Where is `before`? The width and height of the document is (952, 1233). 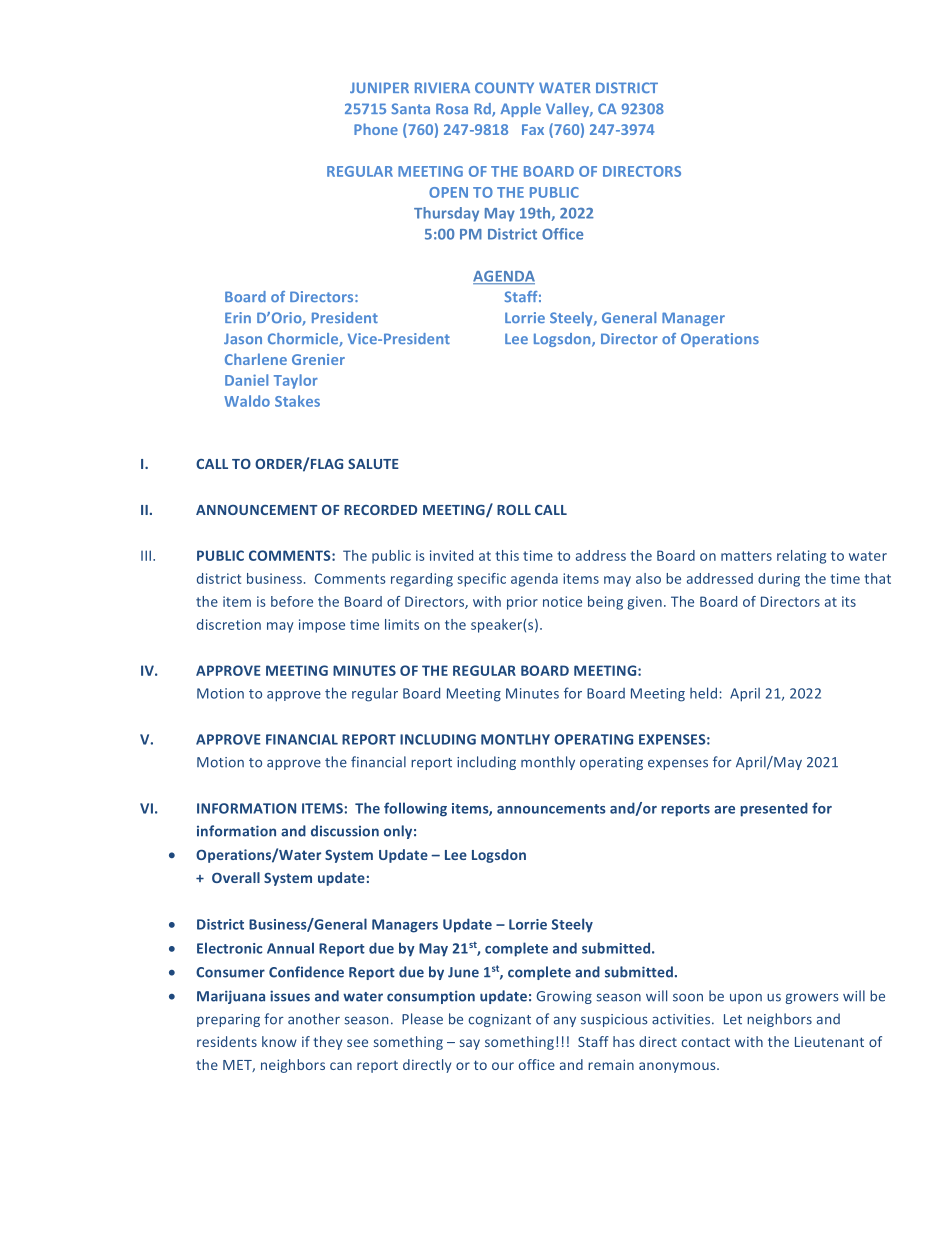
before is located at coordinates (292, 601).
